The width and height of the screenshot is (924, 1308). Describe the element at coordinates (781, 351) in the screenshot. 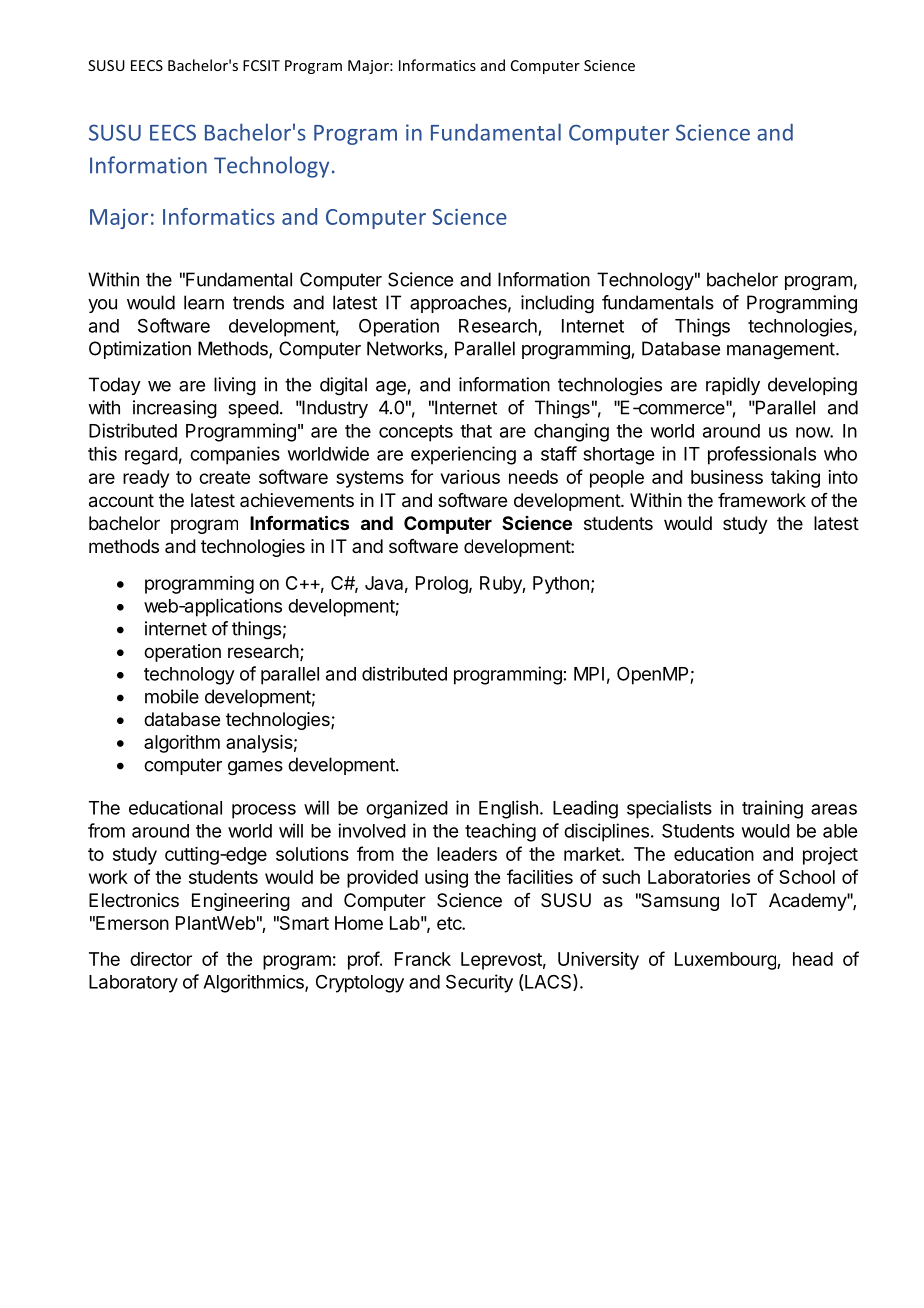

I see `management` at that location.
